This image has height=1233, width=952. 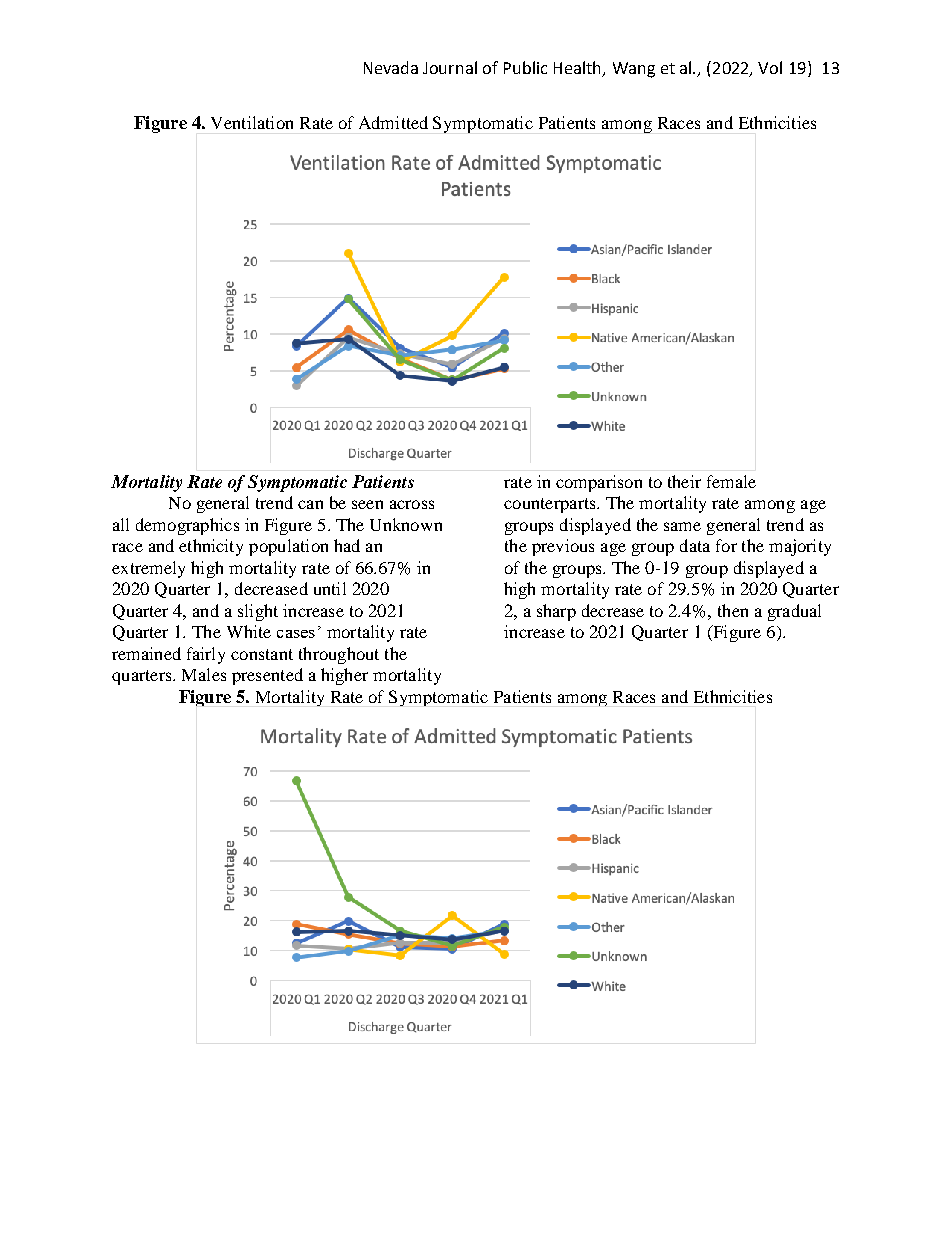 What do you see at coordinates (731, 481) in the image?
I see `female` at bounding box center [731, 481].
